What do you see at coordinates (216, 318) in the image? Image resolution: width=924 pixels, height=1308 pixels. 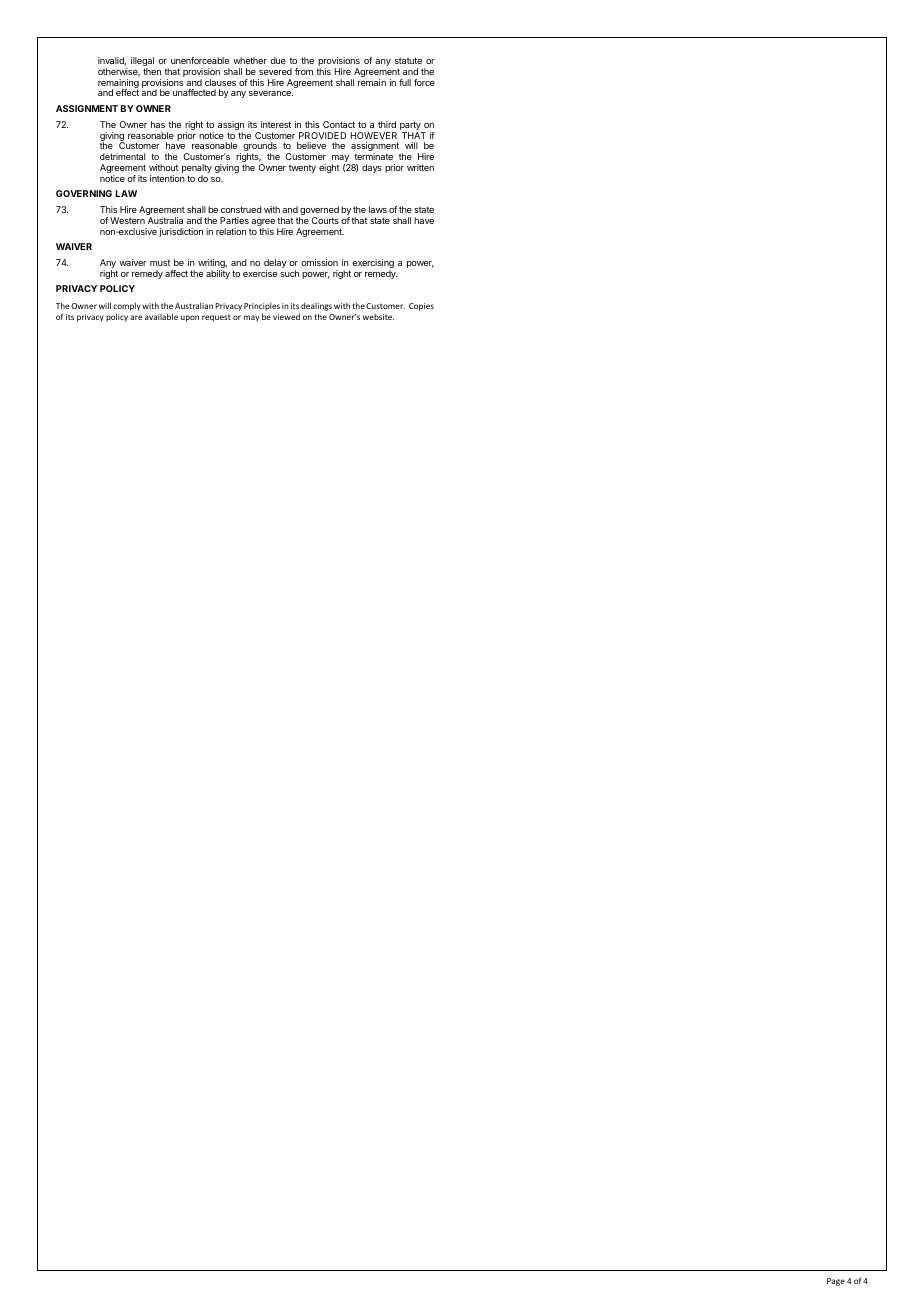 I see `request` at bounding box center [216, 318].
